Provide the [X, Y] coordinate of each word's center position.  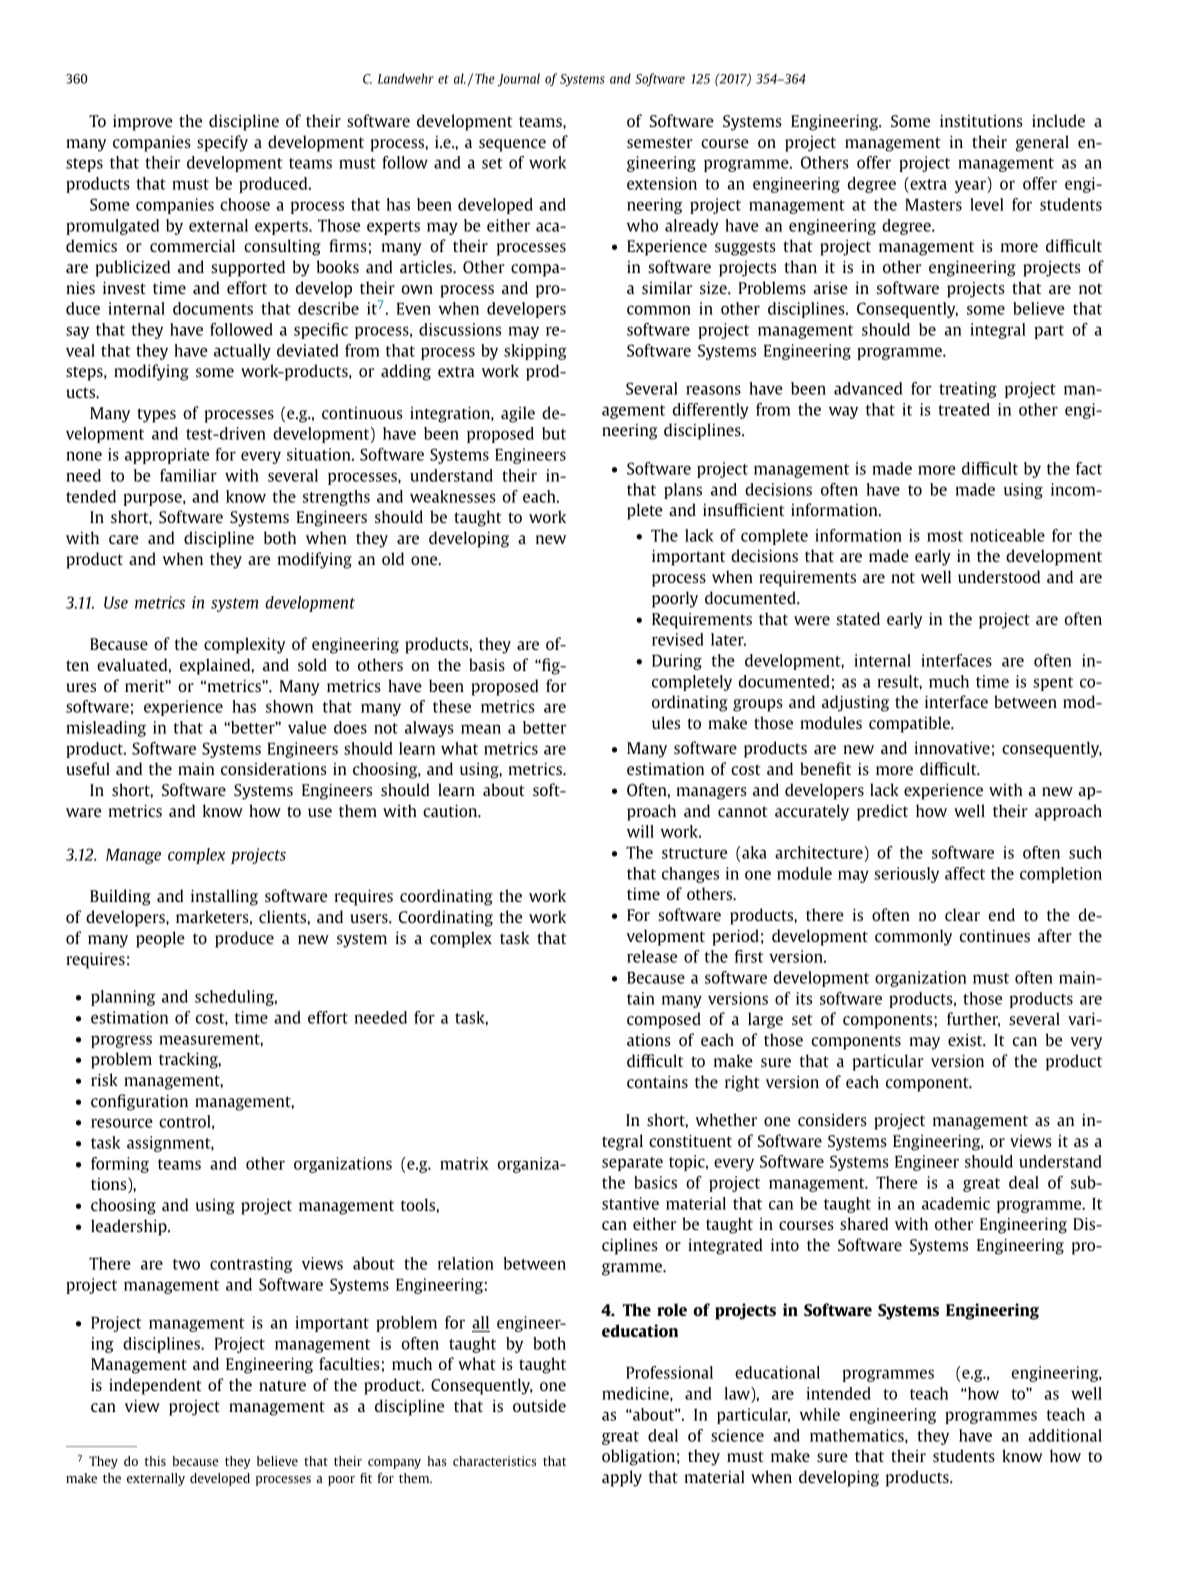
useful [88, 768]
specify [222, 143]
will [640, 831]
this [155, 1461]
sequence [512, 145]
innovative [952, 747]
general [1042, 143]
